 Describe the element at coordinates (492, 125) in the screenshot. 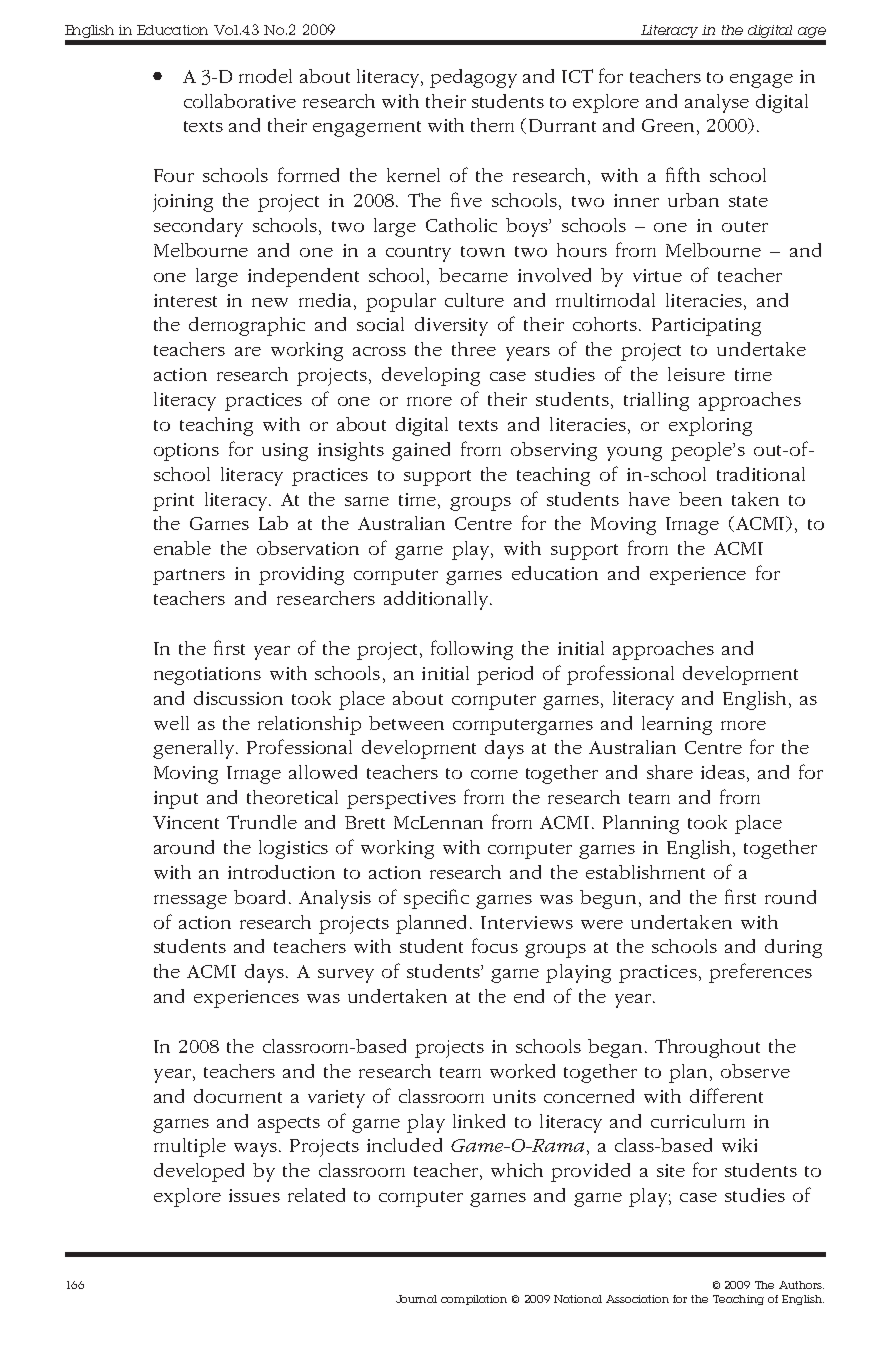

I see `them` at that location.
